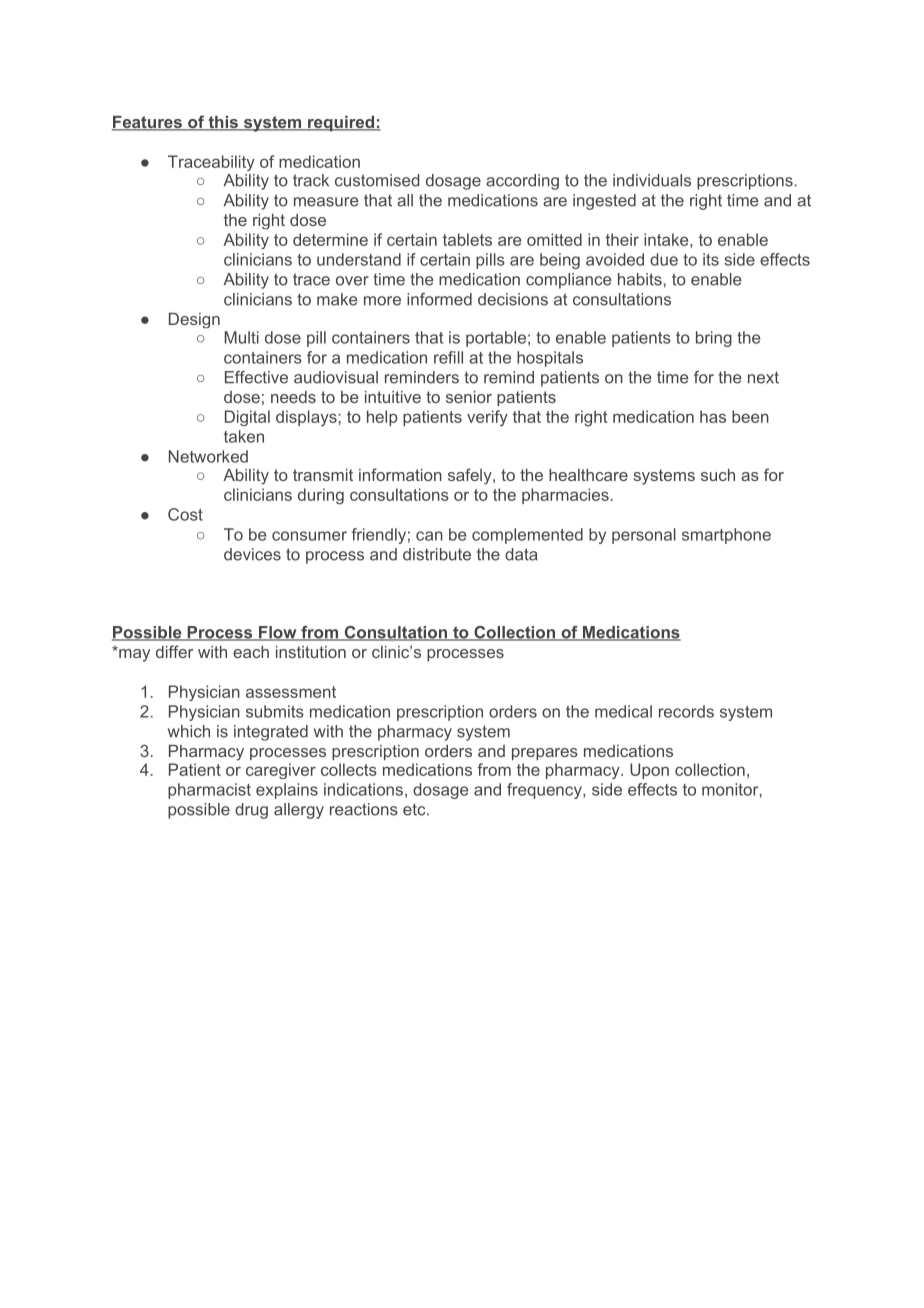 This document has width=924, height=1308. What do you see at coordinates (174, 651) in the document?
I see `differ` at bounding box center [174, 651].
